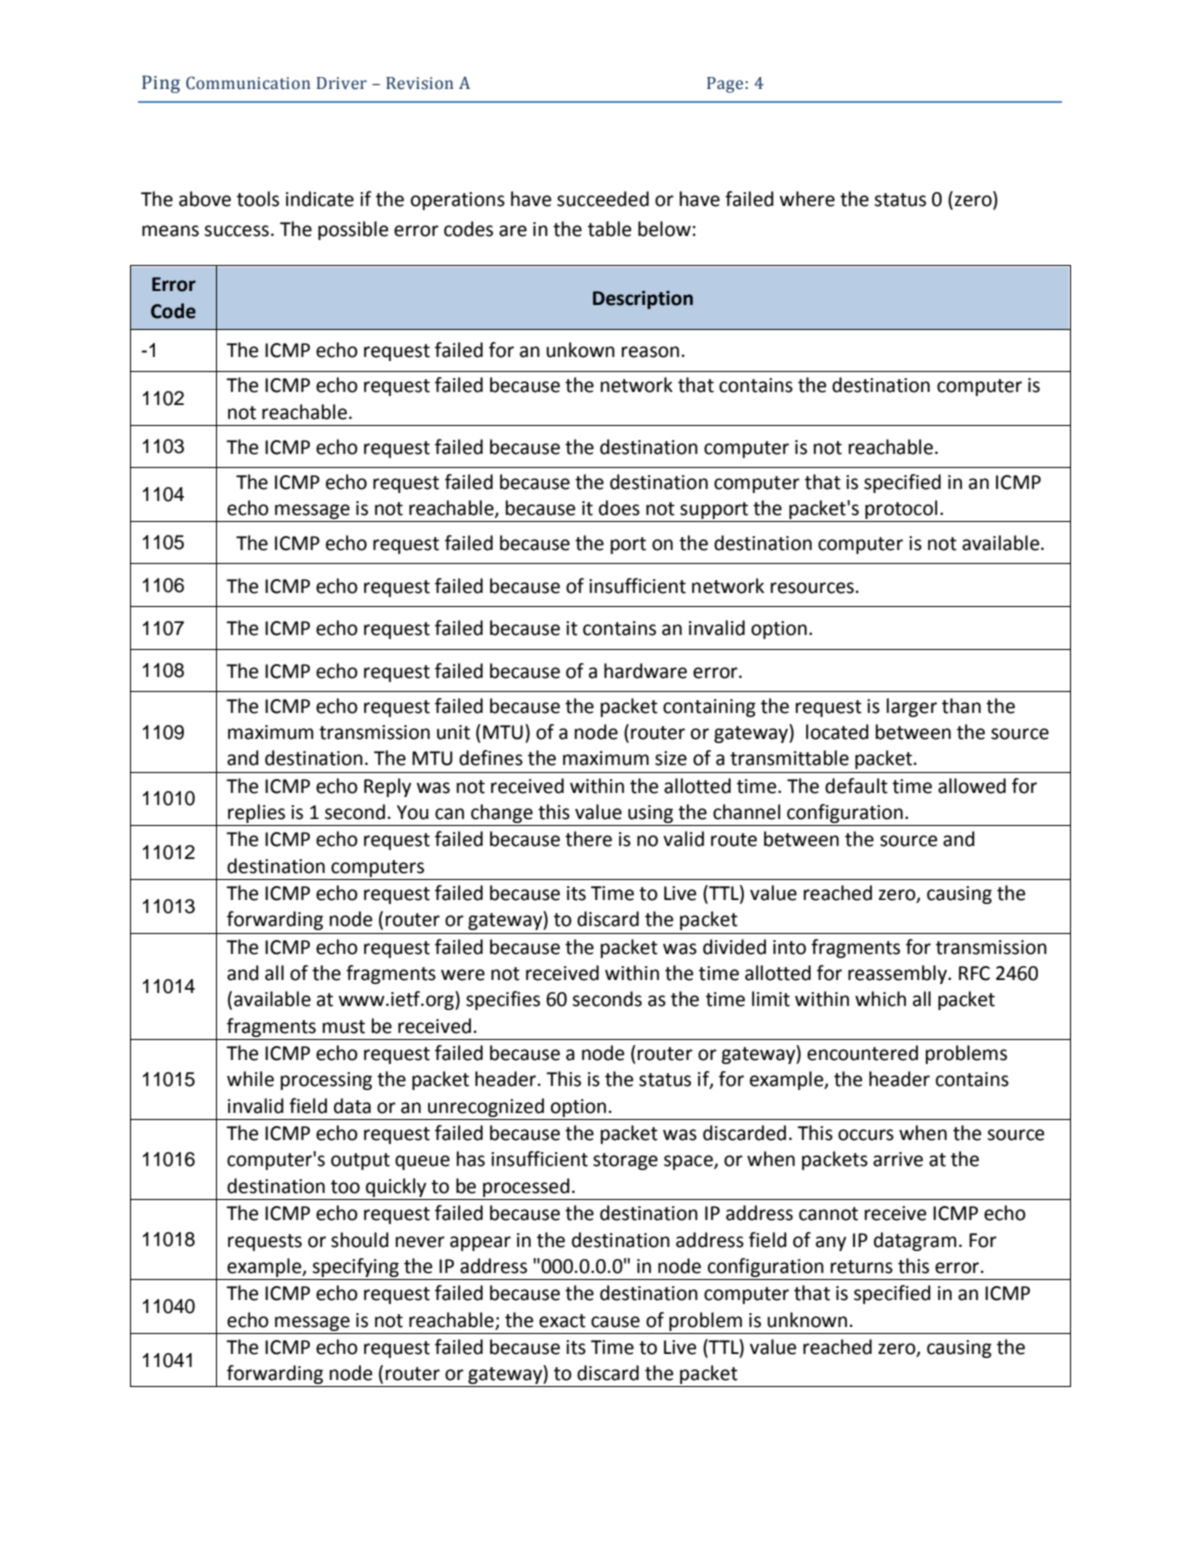 The width and height of the document is (1200, 1553). What do you see at coordinates (355, 1267) in the document?
I see `specifying` at bounding box center [355, 1267].
